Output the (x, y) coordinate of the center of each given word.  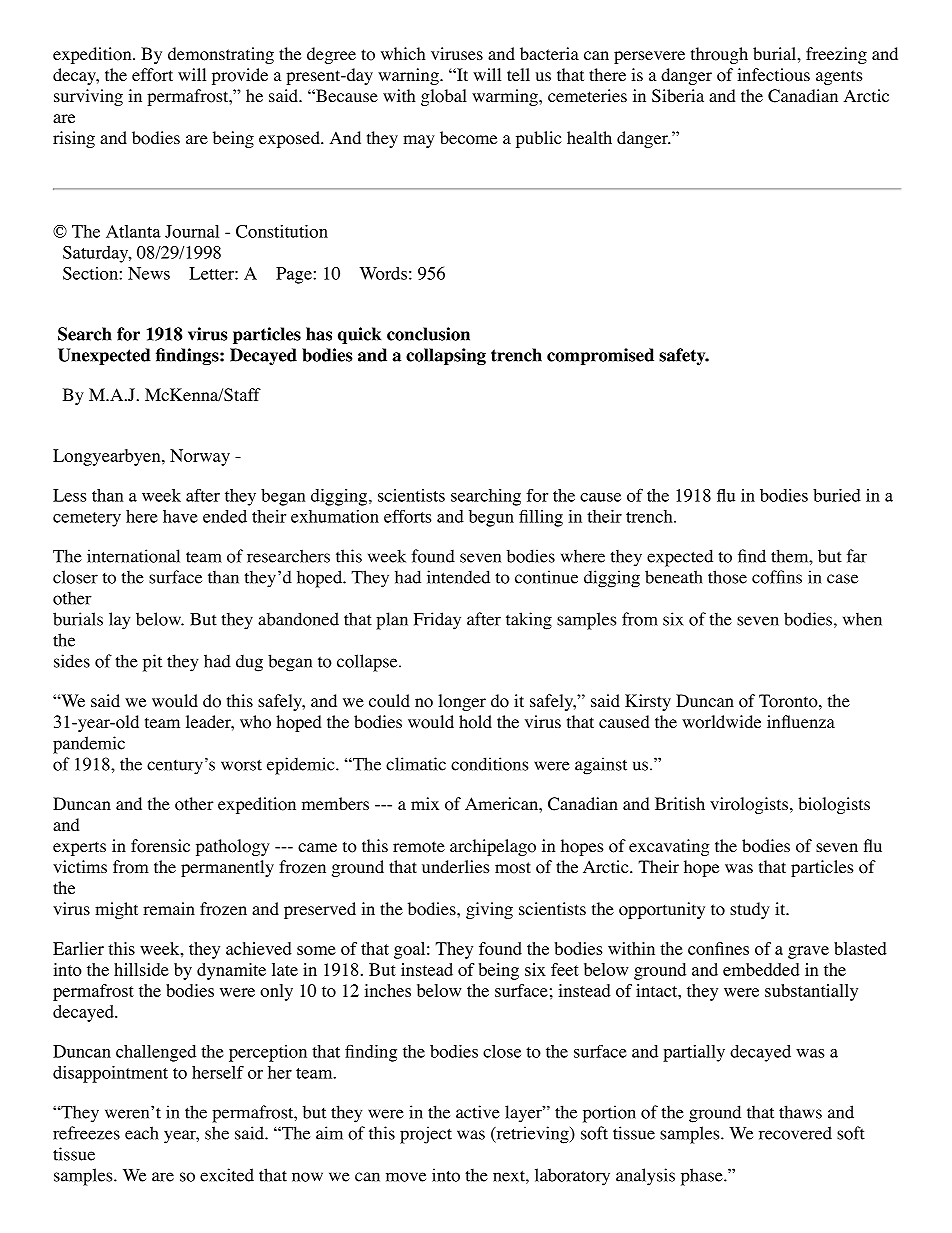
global (444, 97)
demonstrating (221, 55)
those (727, 577)
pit (152, 663)
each (142, 1133)
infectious (773, 75)
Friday (437, 621)
